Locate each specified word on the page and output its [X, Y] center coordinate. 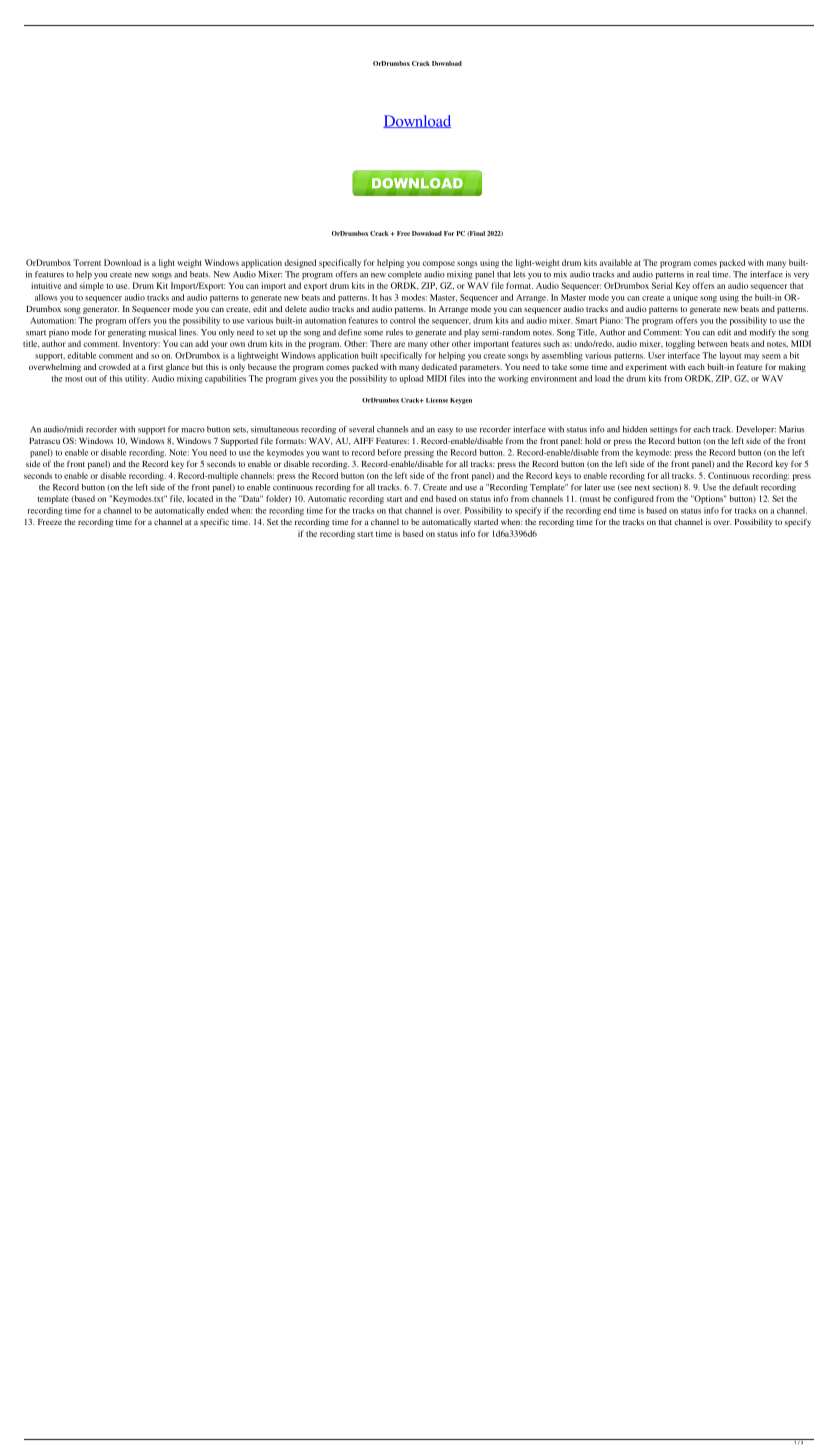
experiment [646, 368]
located [200, 498]
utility [136, 379]
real [702, 274]
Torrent [87, 262]
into [475, 378]
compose [438, 264]
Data [251, 498]
